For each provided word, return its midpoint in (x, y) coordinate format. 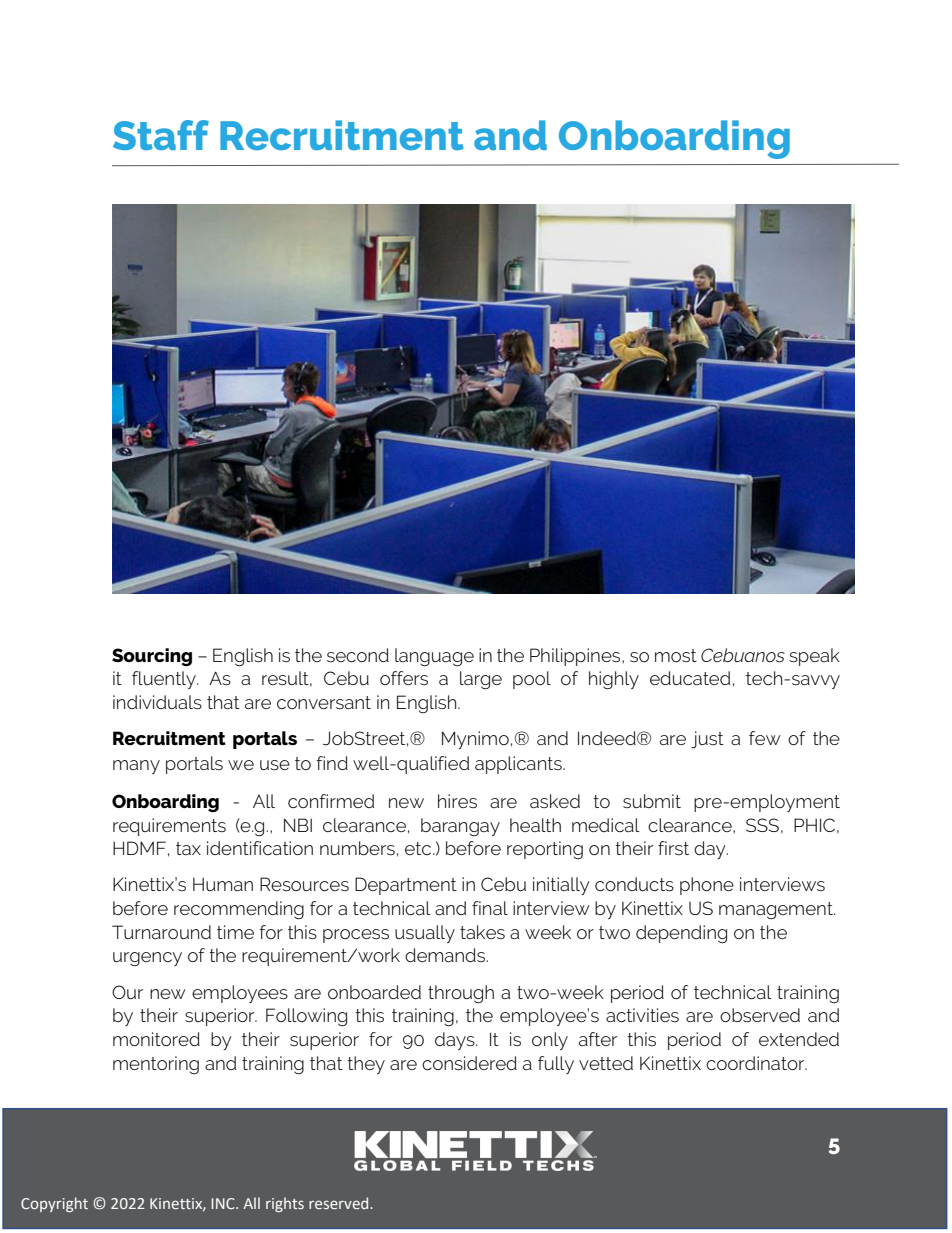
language (434, 657)
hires (457, 801)
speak (814, 657)
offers (404, 678)
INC (224, 1203)
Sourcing (152, 657)
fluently (165, 680)
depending (681, 934)
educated (690, 678)
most (676, 655)
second (358, 655)
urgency (147, 959)
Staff (161, 135)
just (707, 740)
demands (446, 955)
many (136, 767)
